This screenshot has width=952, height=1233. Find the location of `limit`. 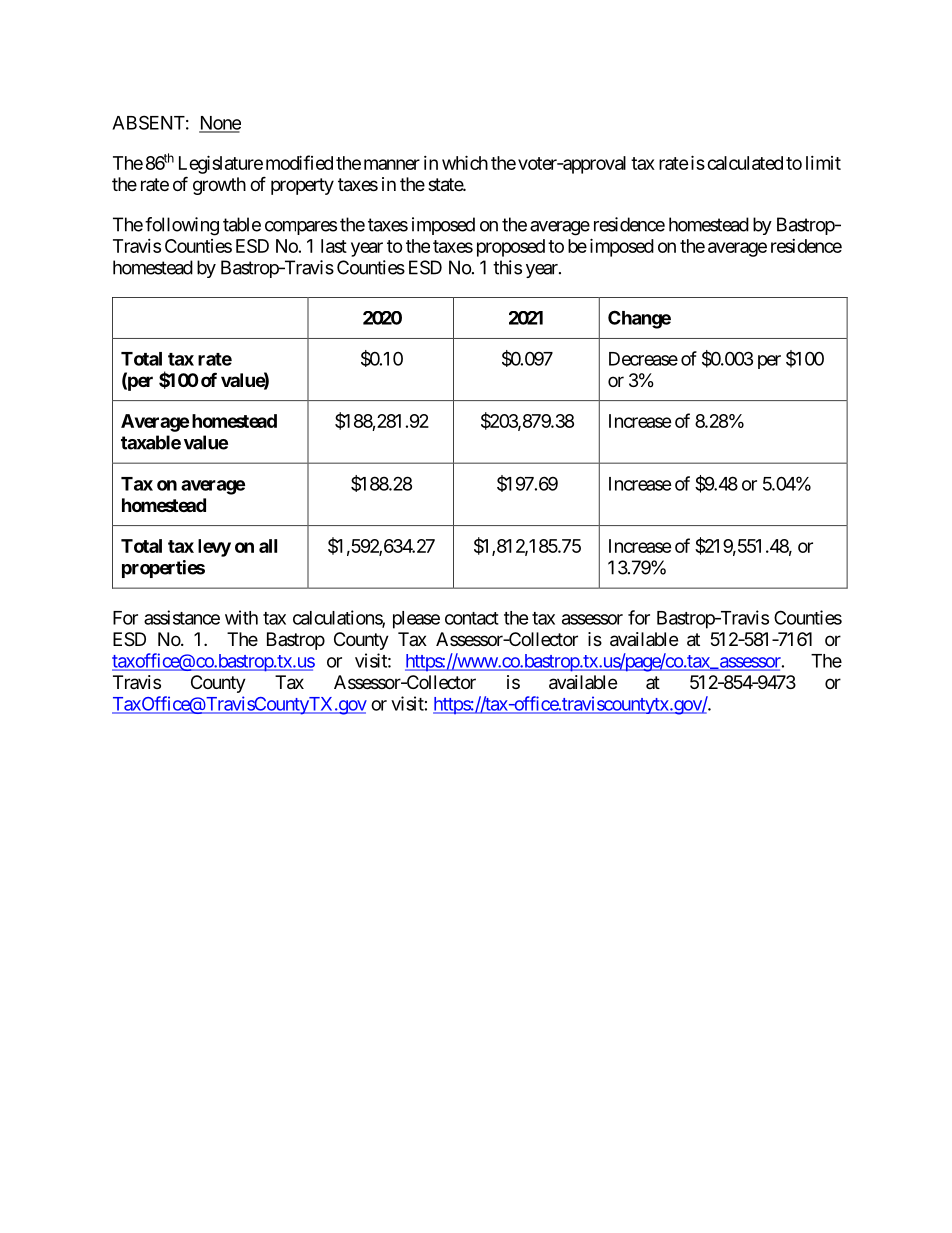

limit is located at coordinates (823, 163).
